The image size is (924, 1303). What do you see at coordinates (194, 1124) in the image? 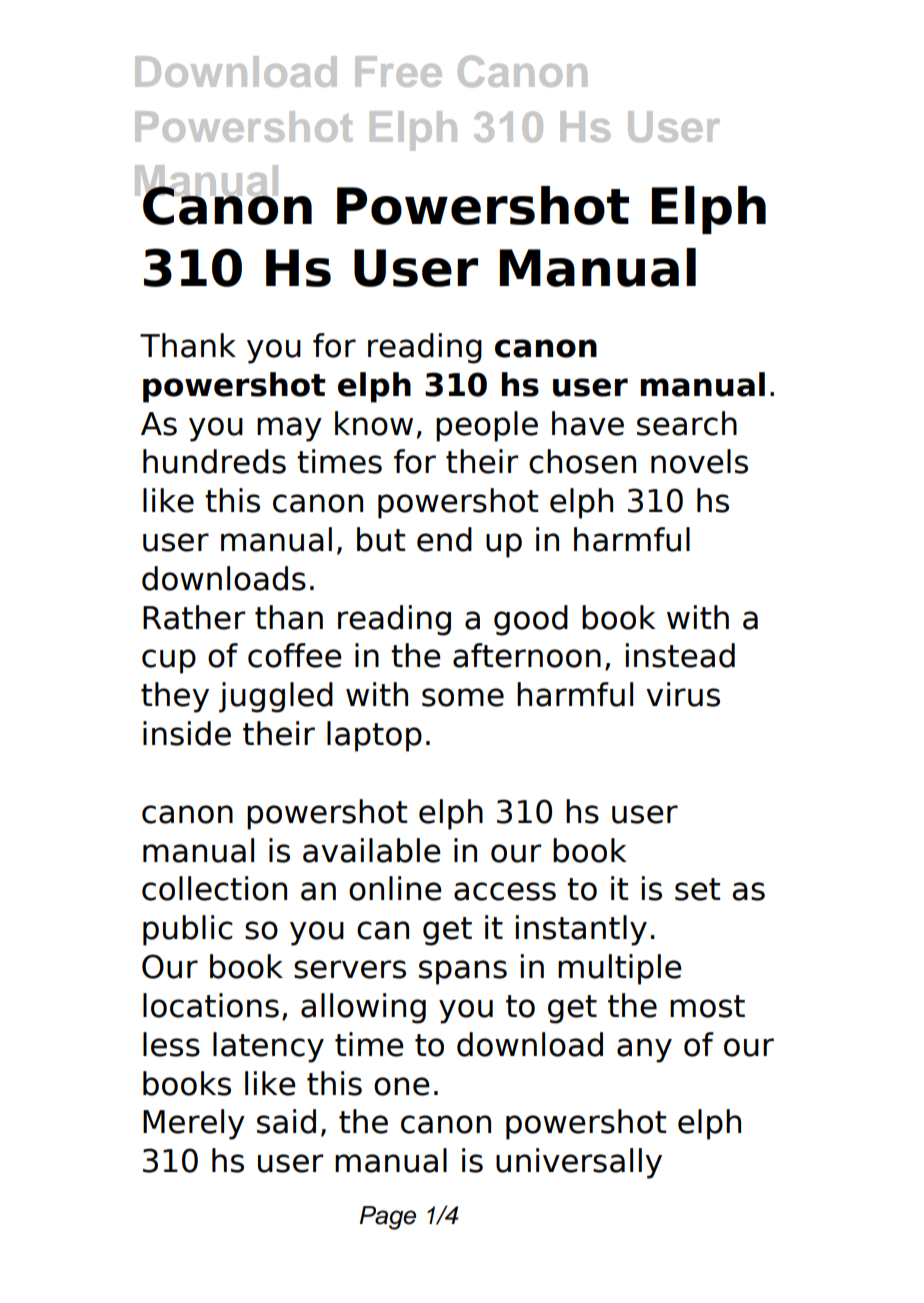
I see `Merely` at bounding box center [194, 1124].
